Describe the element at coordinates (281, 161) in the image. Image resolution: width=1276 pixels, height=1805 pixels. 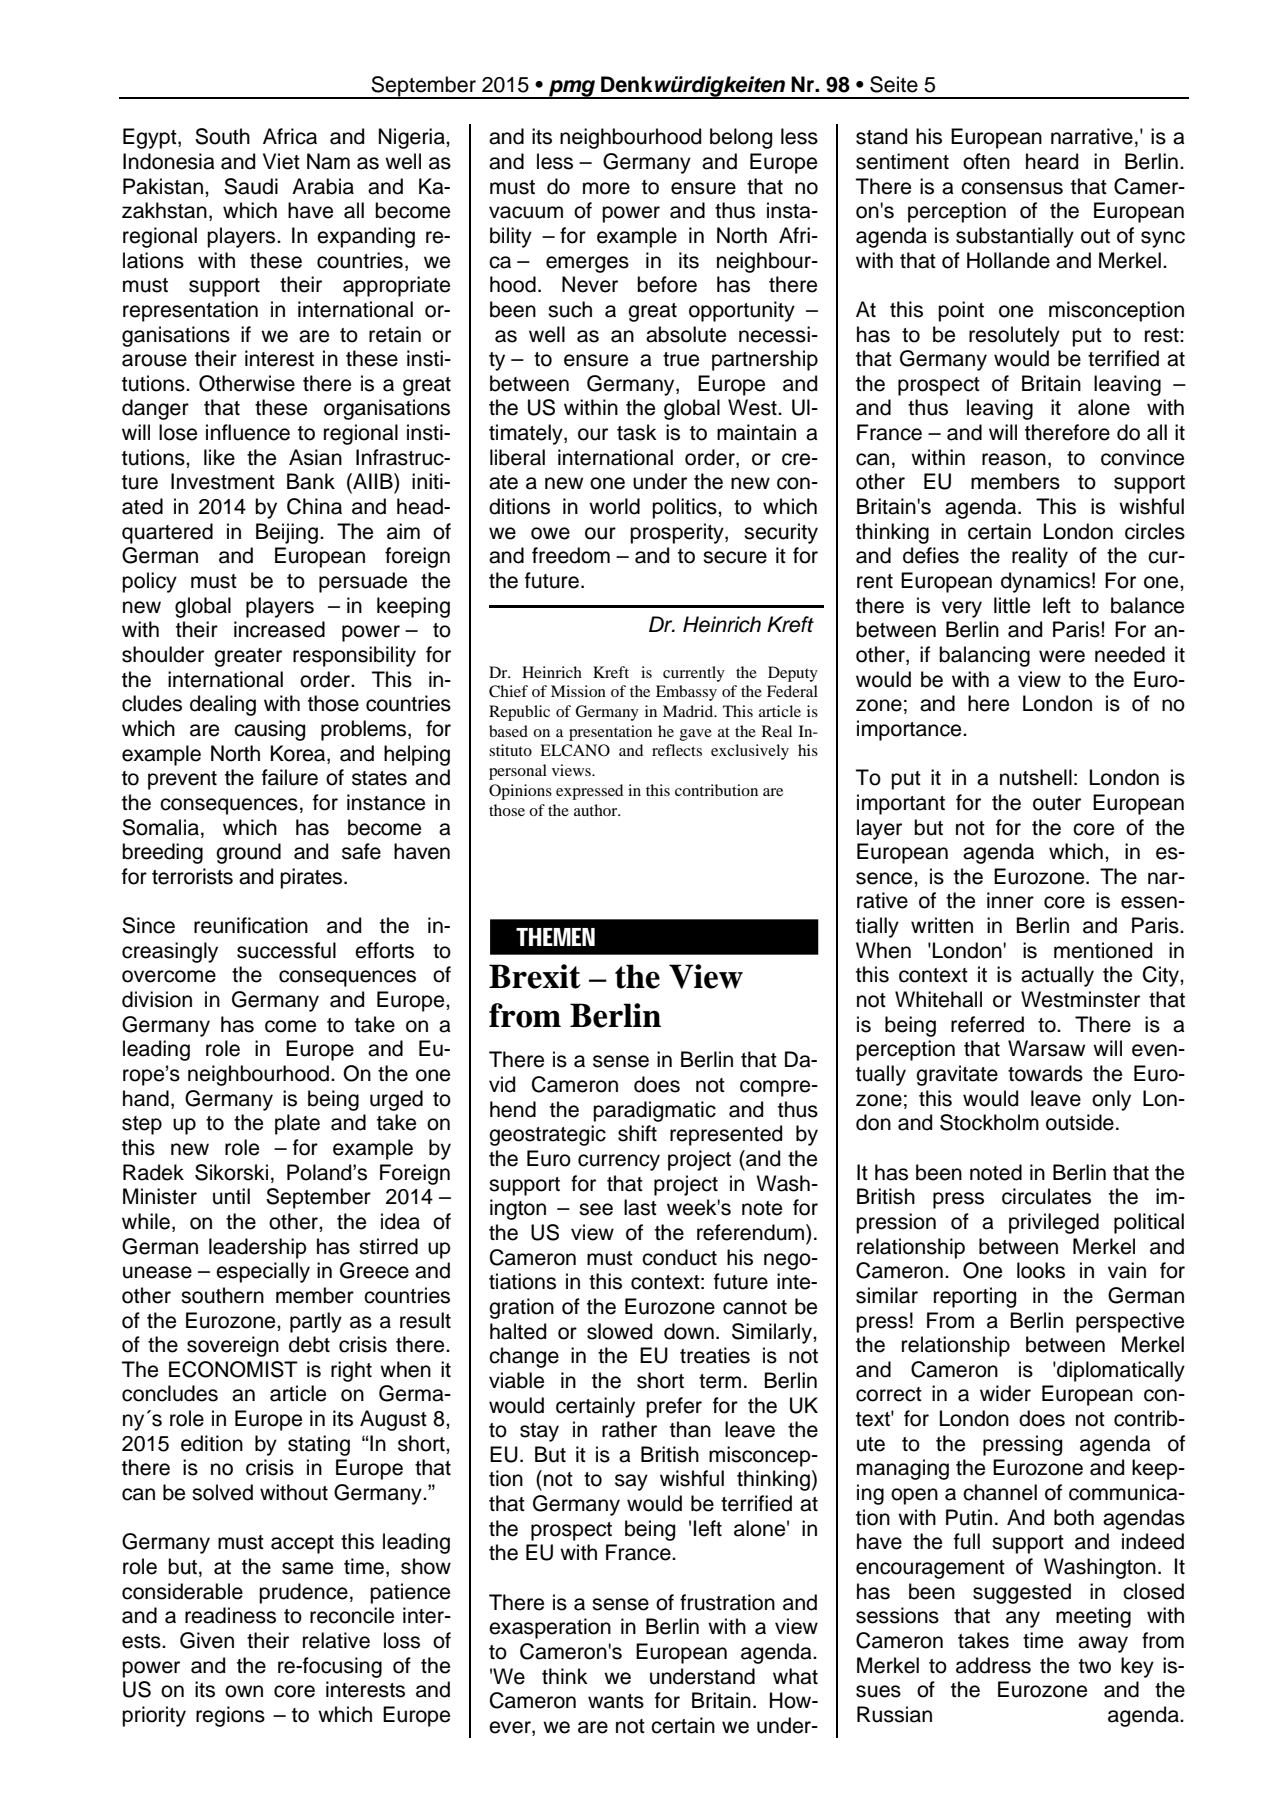
I see `Viet` at that location.
